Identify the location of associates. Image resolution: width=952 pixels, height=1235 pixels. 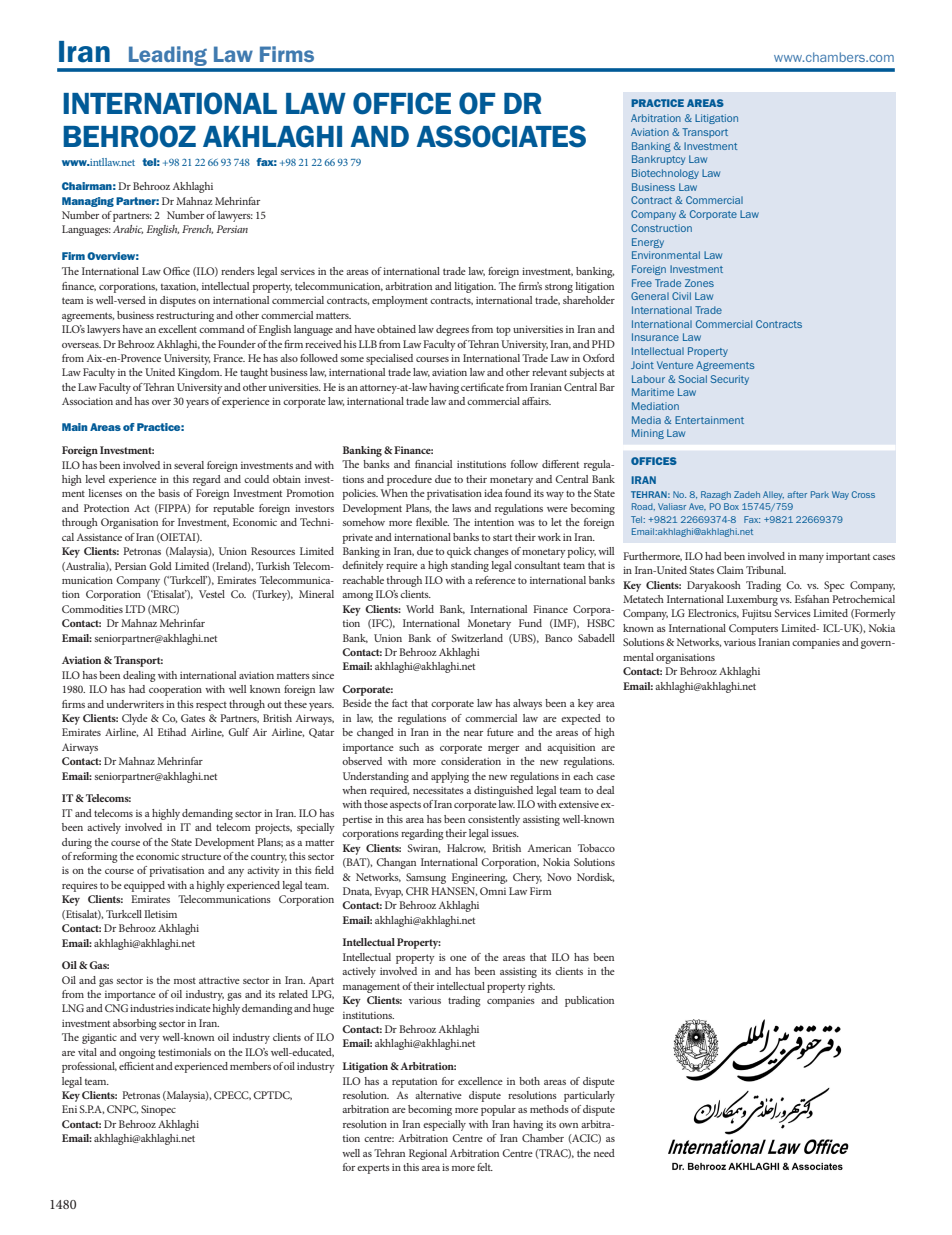
(501, 136).
